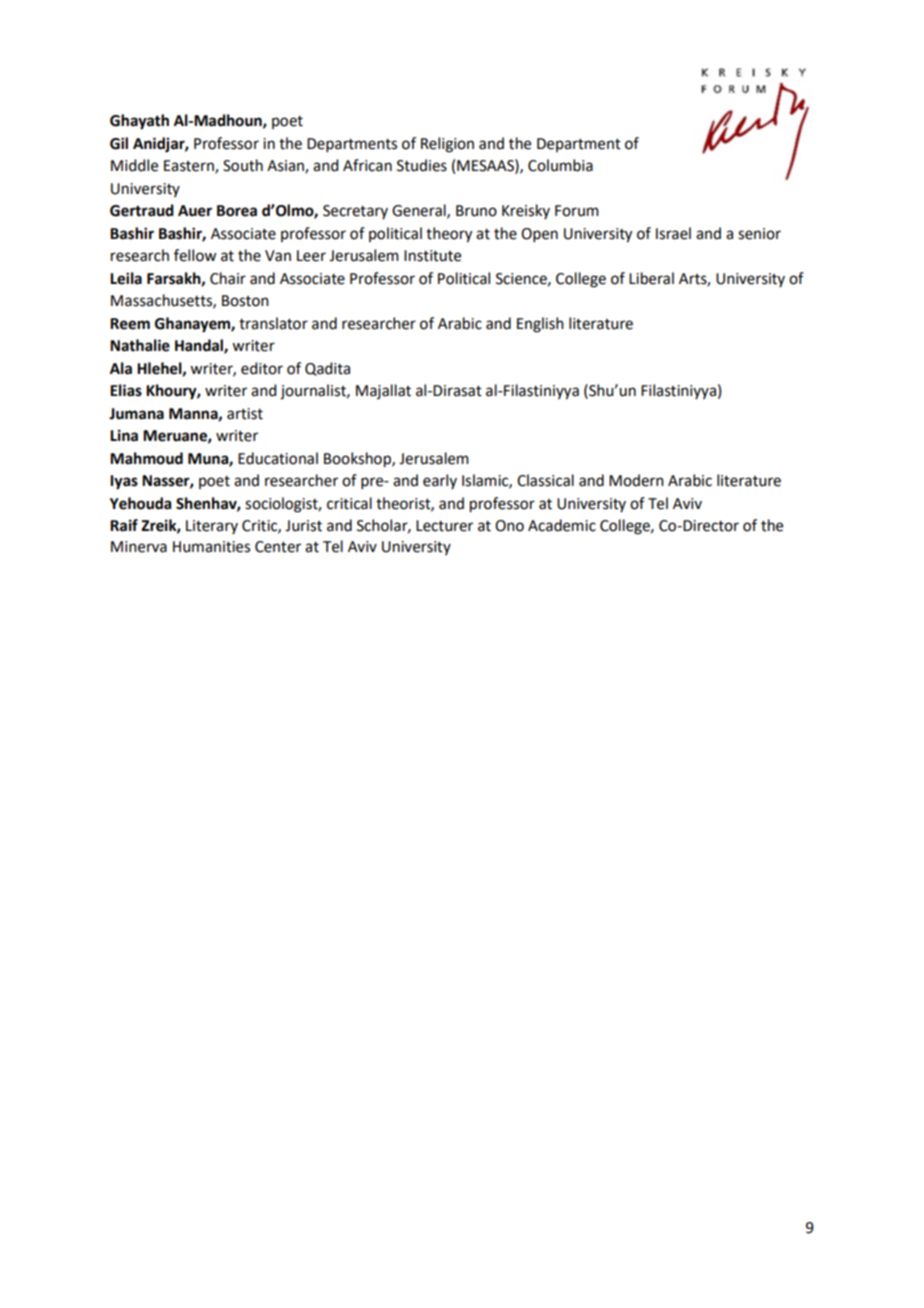 Image resolution: width=924 pixels, height=1308 pixels. What do you see at coordinates (562, 525) in the screenshot?
I see `Academic` at bounding box center [562, 525].
